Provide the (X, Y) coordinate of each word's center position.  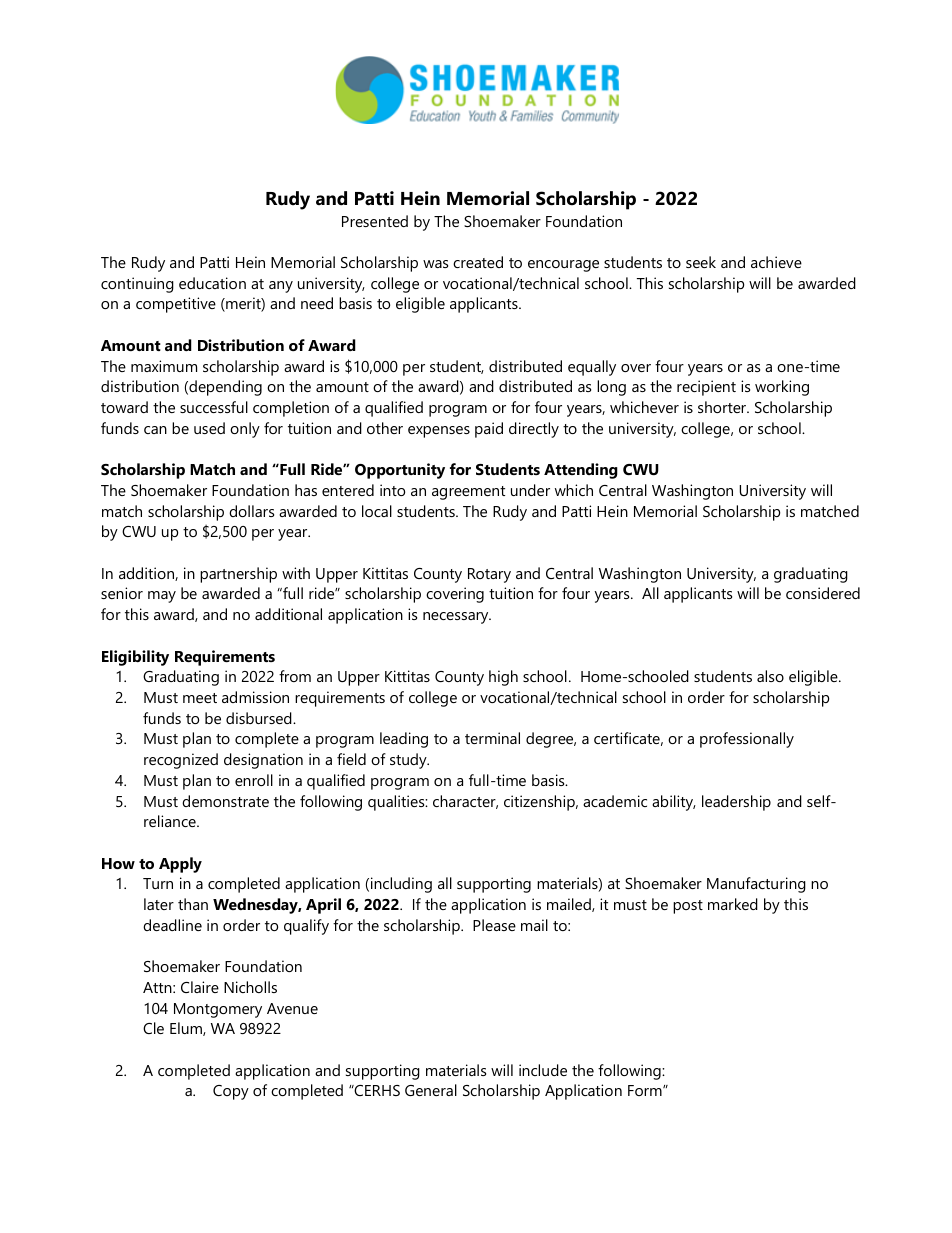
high (503, 678)
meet (200, 698)
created (478, 262)
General (431, 1090)
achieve (776, 262)
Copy (231, 1092)
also (770, 676)
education (212, 283)
